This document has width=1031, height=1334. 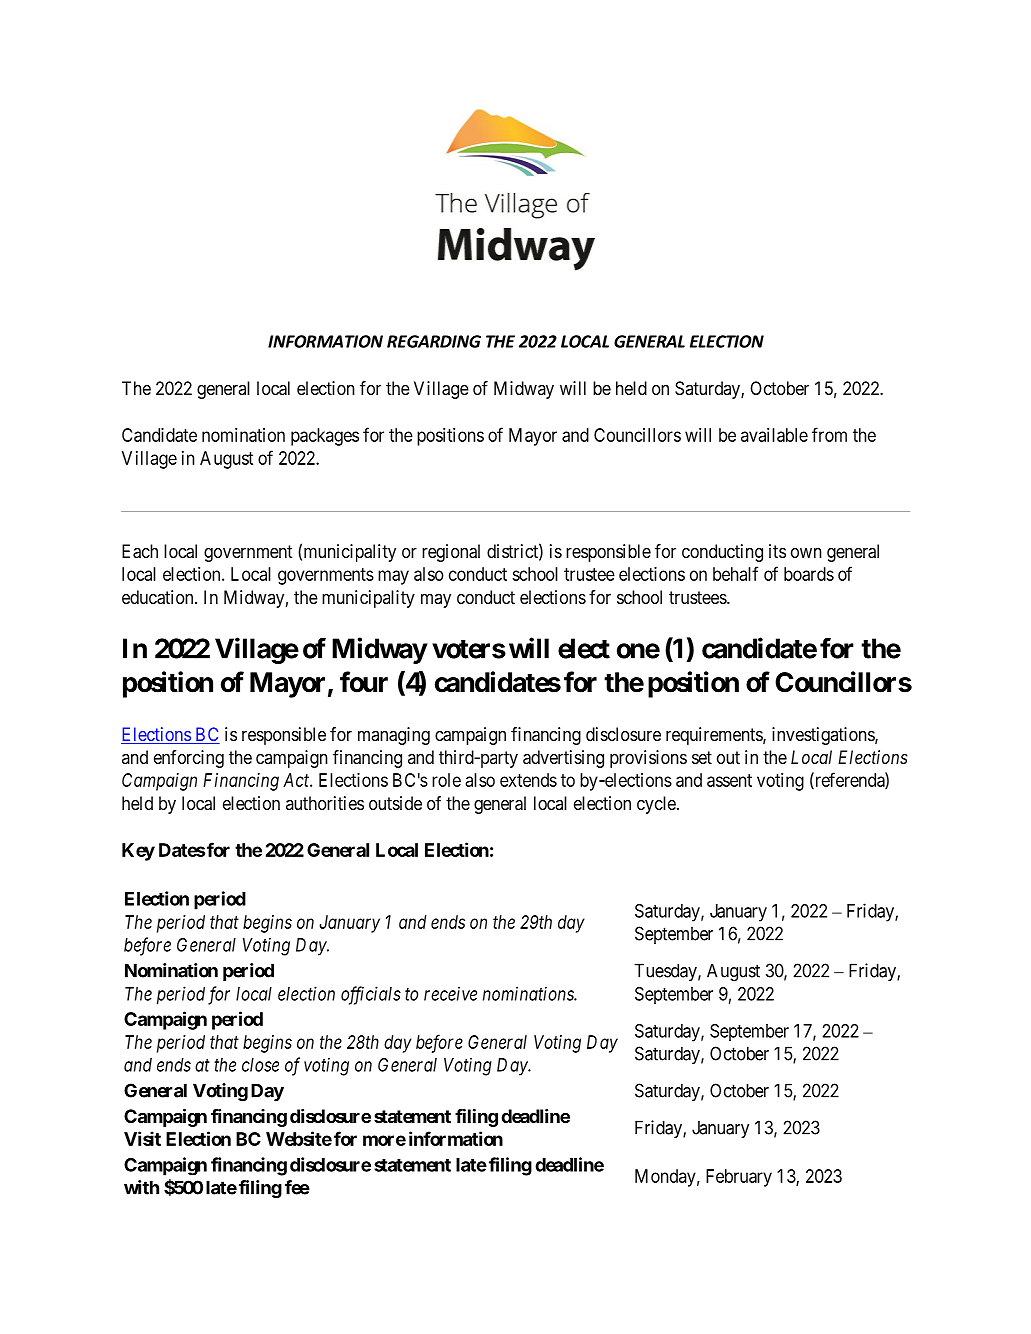 I want to click on February, so click(x=739, y=1178).
